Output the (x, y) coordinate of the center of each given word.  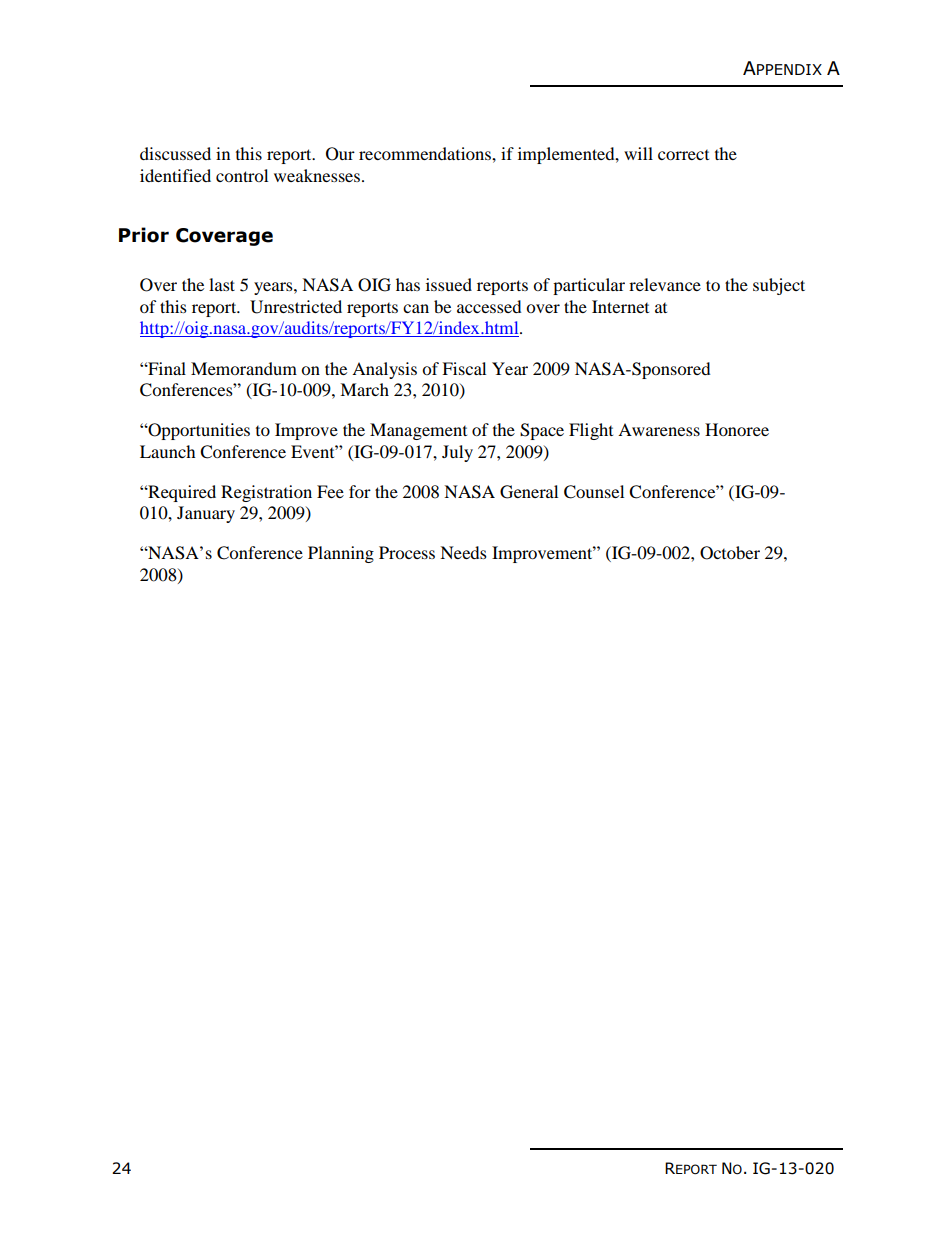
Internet (620, 306)
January (206, 514)
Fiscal (464, 368)
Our (340, 154)
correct (683, 154)
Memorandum (244, 368)
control (242, 175)
